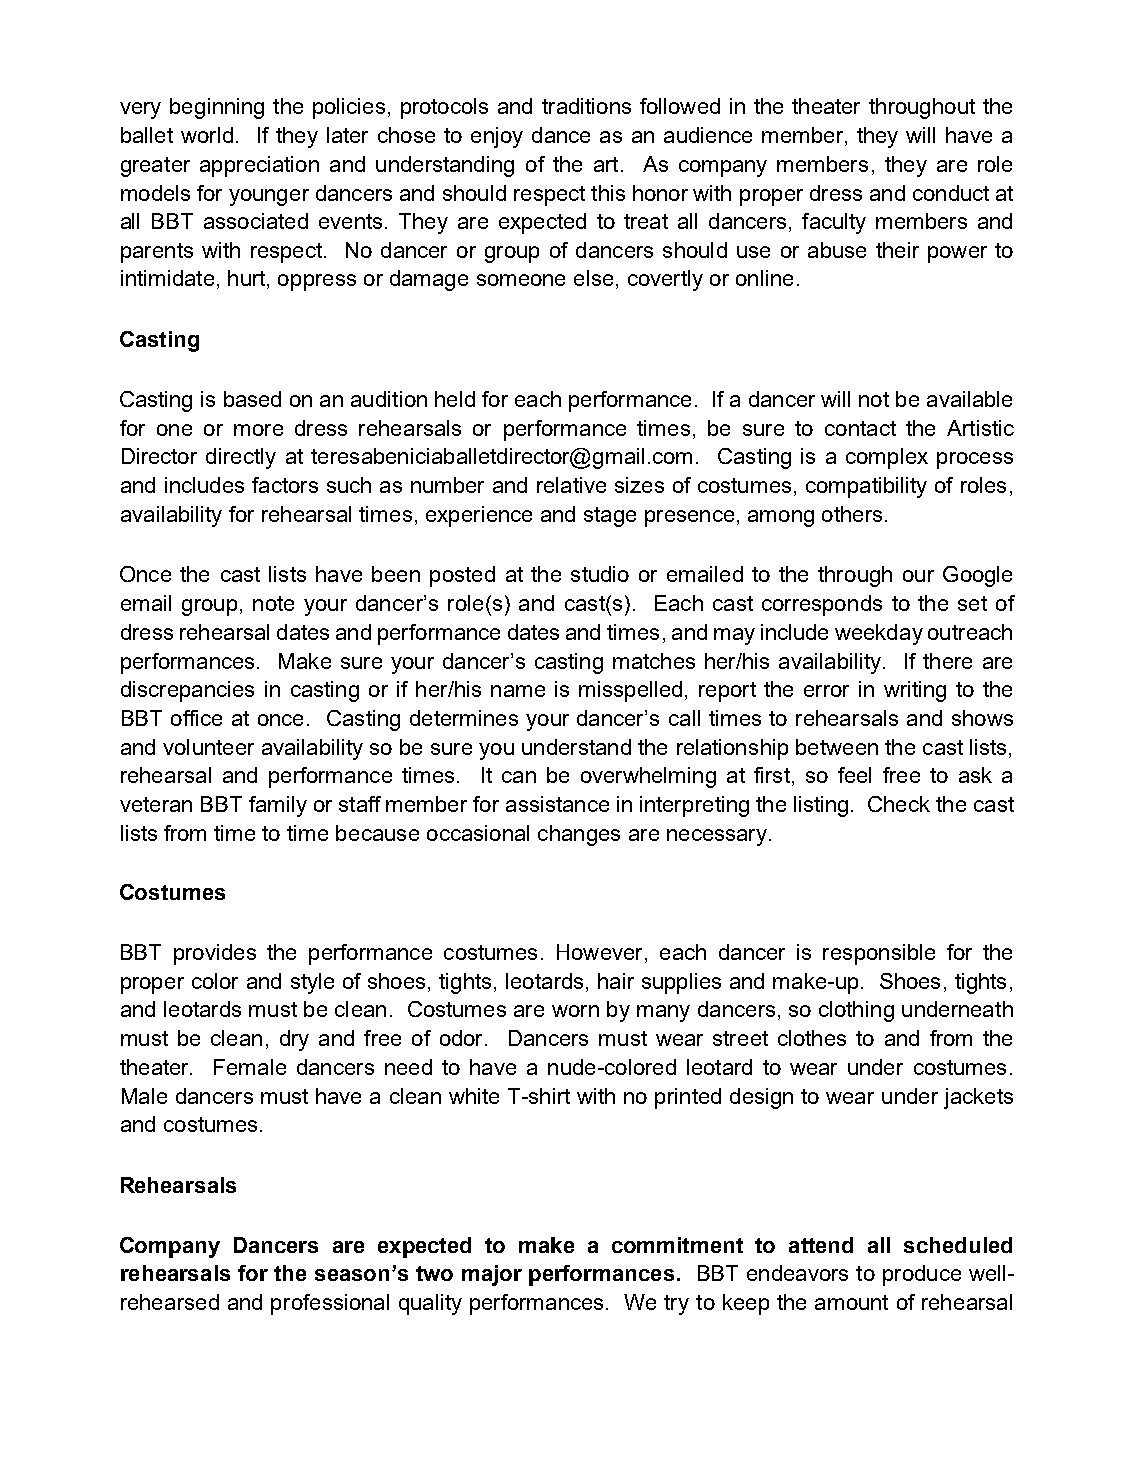 This screenshot has height=1469, width=1135. Describe the element at coordinates (207, 135) in the screenshot. I see `world` at that location.
